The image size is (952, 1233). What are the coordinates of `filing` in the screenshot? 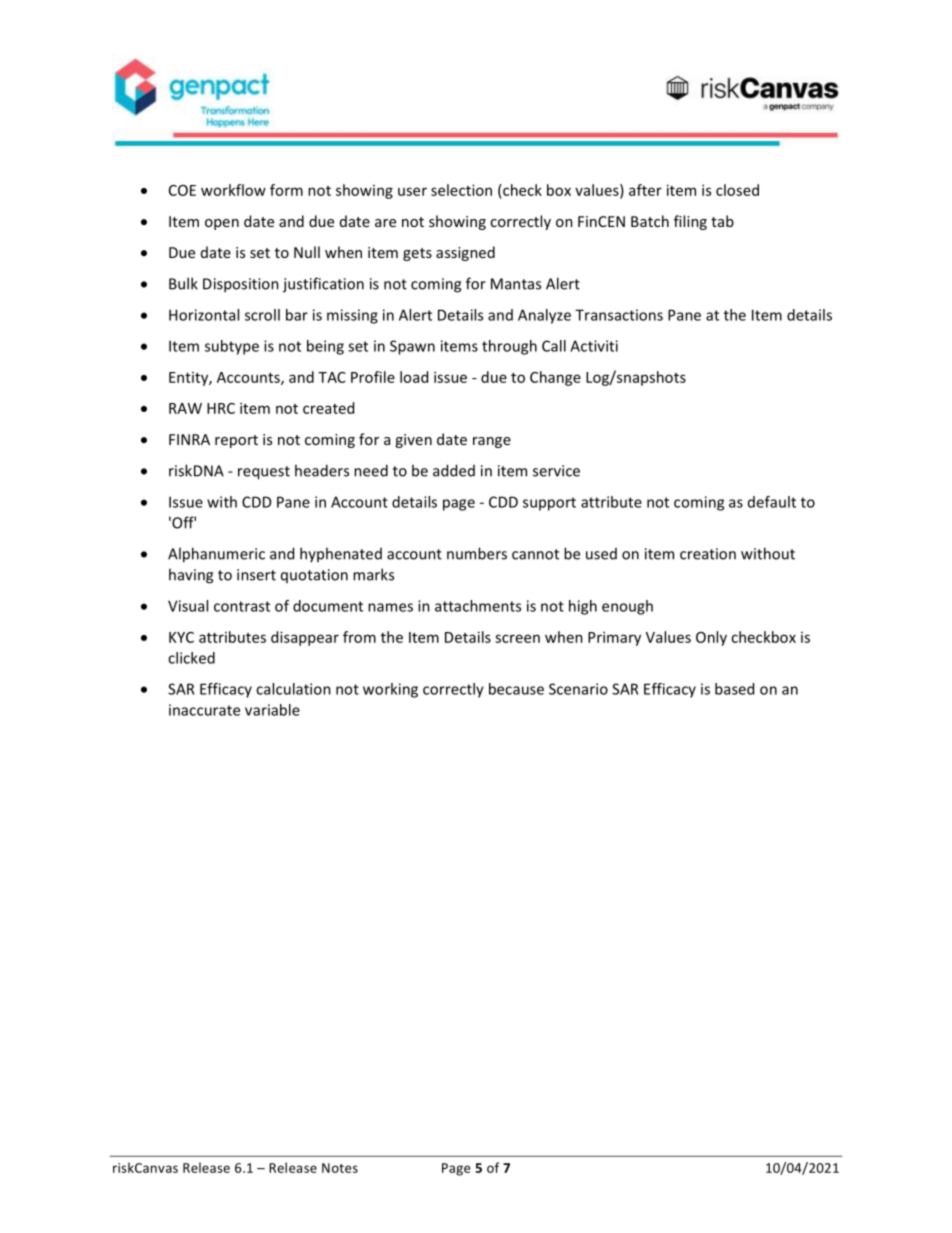 It's located at (690, 222).
